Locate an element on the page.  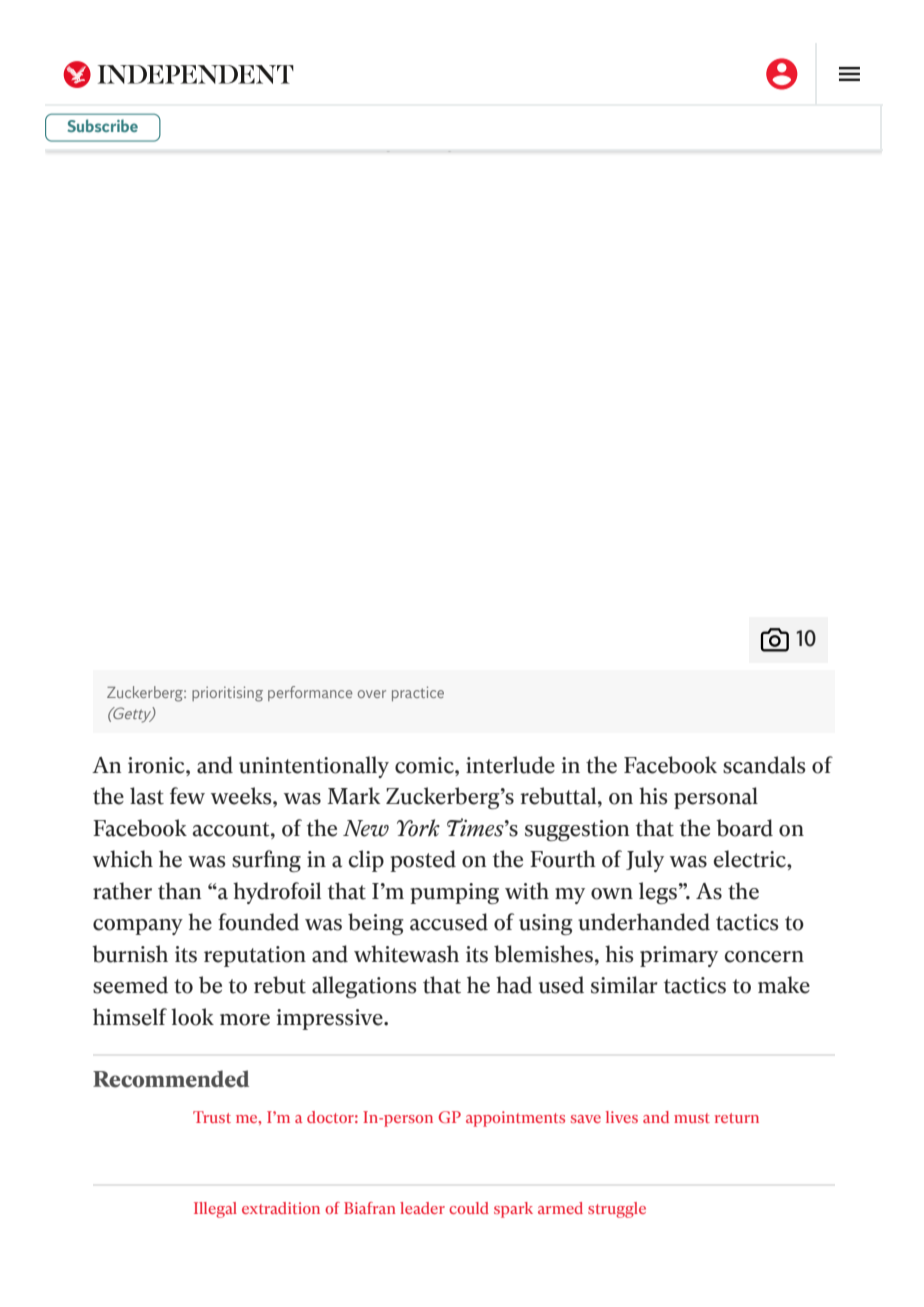
York is located at coordinates (418, 828).
